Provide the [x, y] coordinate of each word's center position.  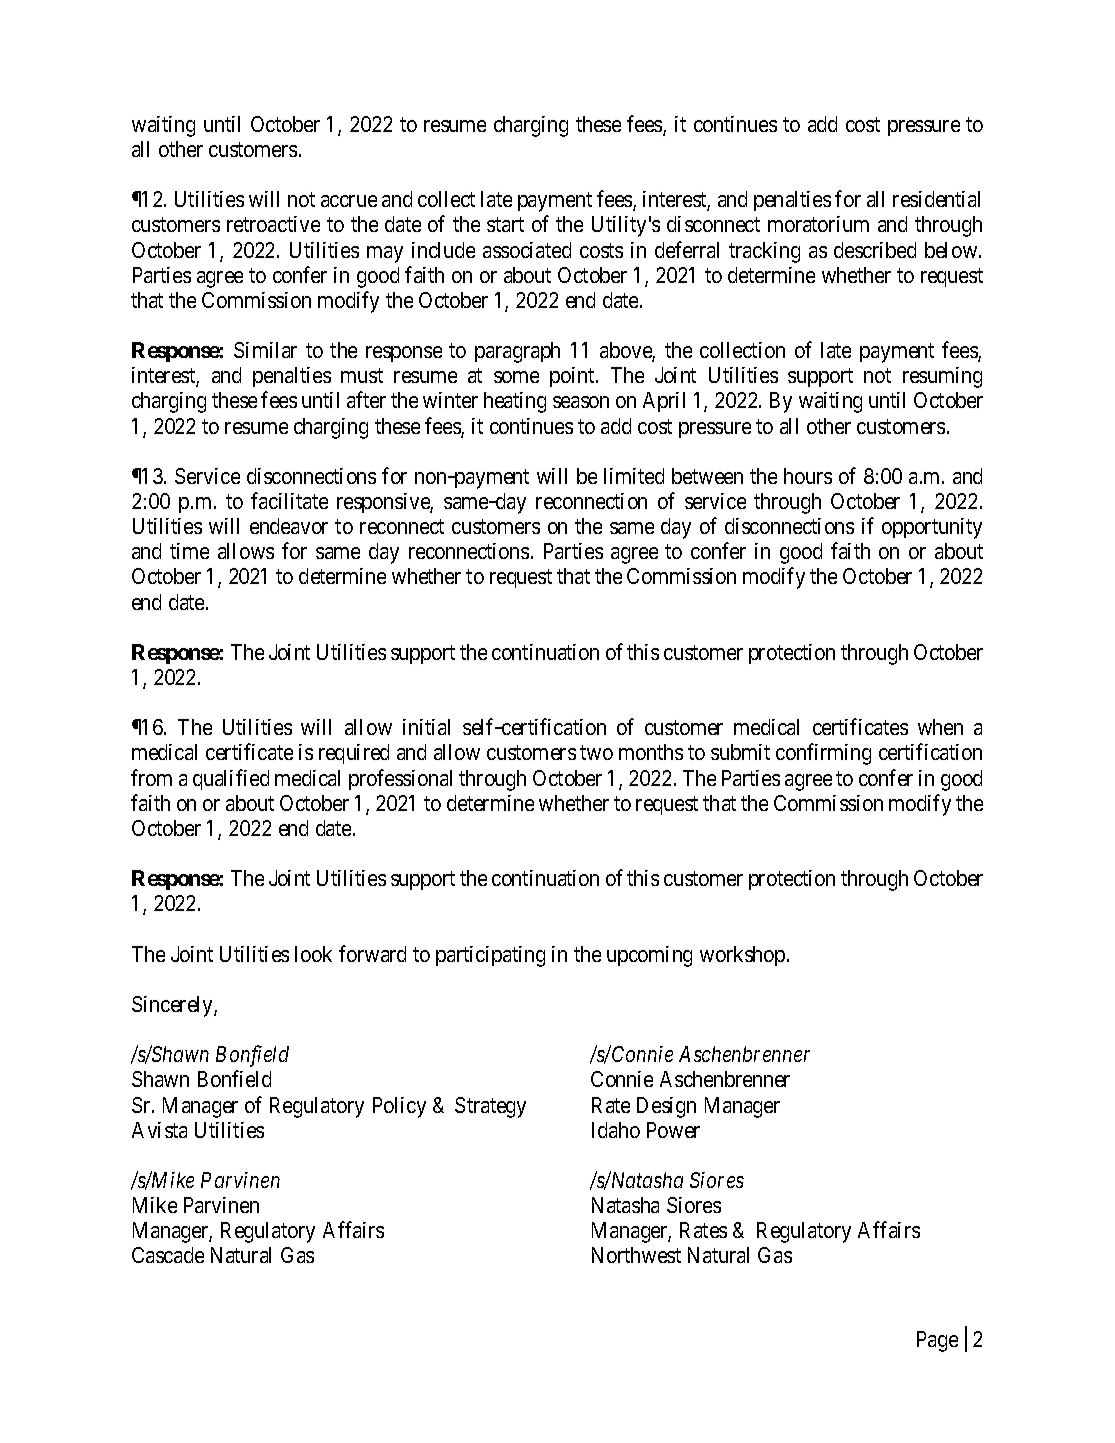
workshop [742, 956]
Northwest [636, 1255]
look [313, 954]
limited [634, 476]
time [189, 551]
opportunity [932, 528]
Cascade [168, 1255]
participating [490, 956]
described [875, 250]
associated [527, 250]
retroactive [273, 224]
